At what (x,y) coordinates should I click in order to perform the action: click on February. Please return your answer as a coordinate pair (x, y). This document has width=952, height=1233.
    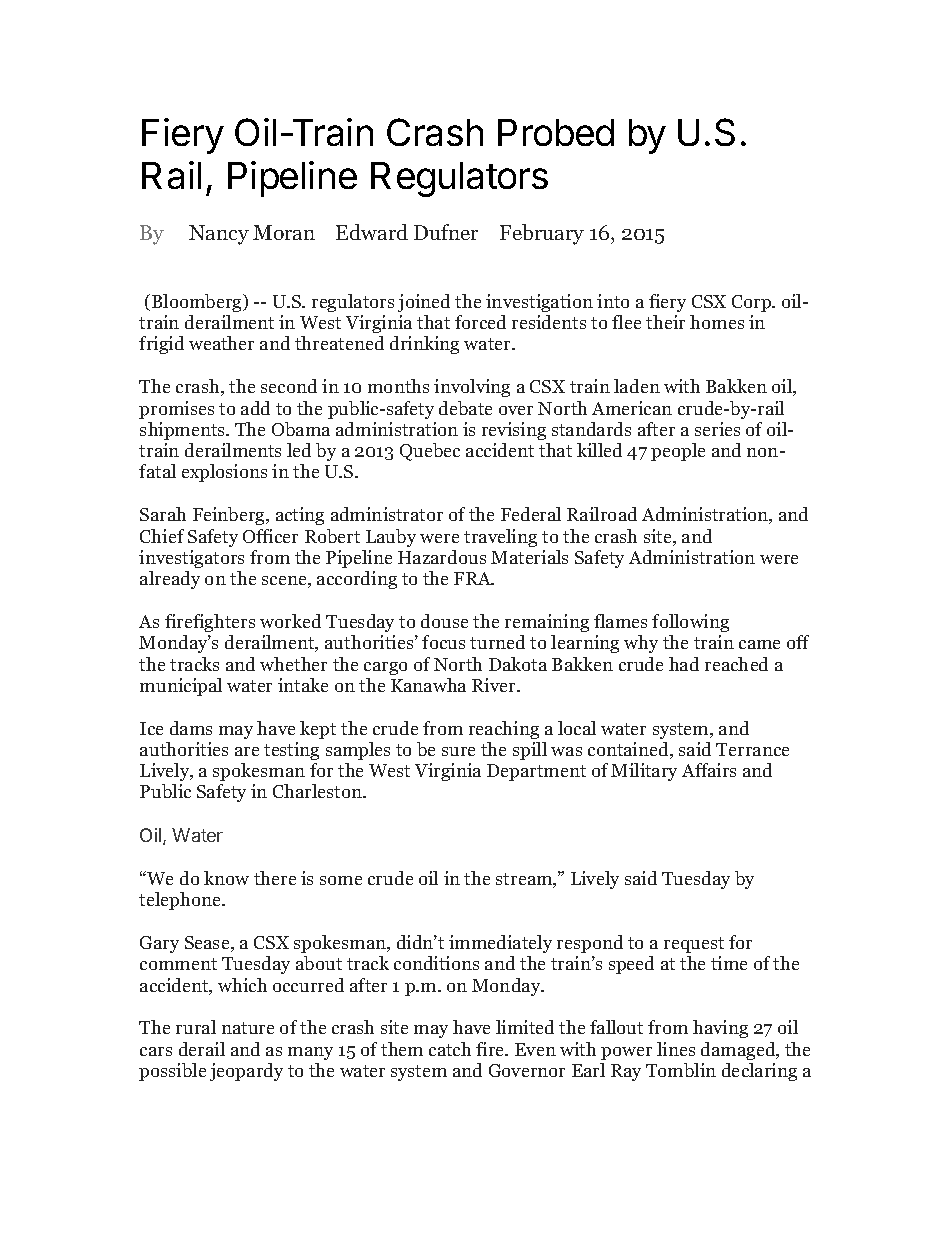
    Looking at the image, I should click on (542, 234).
